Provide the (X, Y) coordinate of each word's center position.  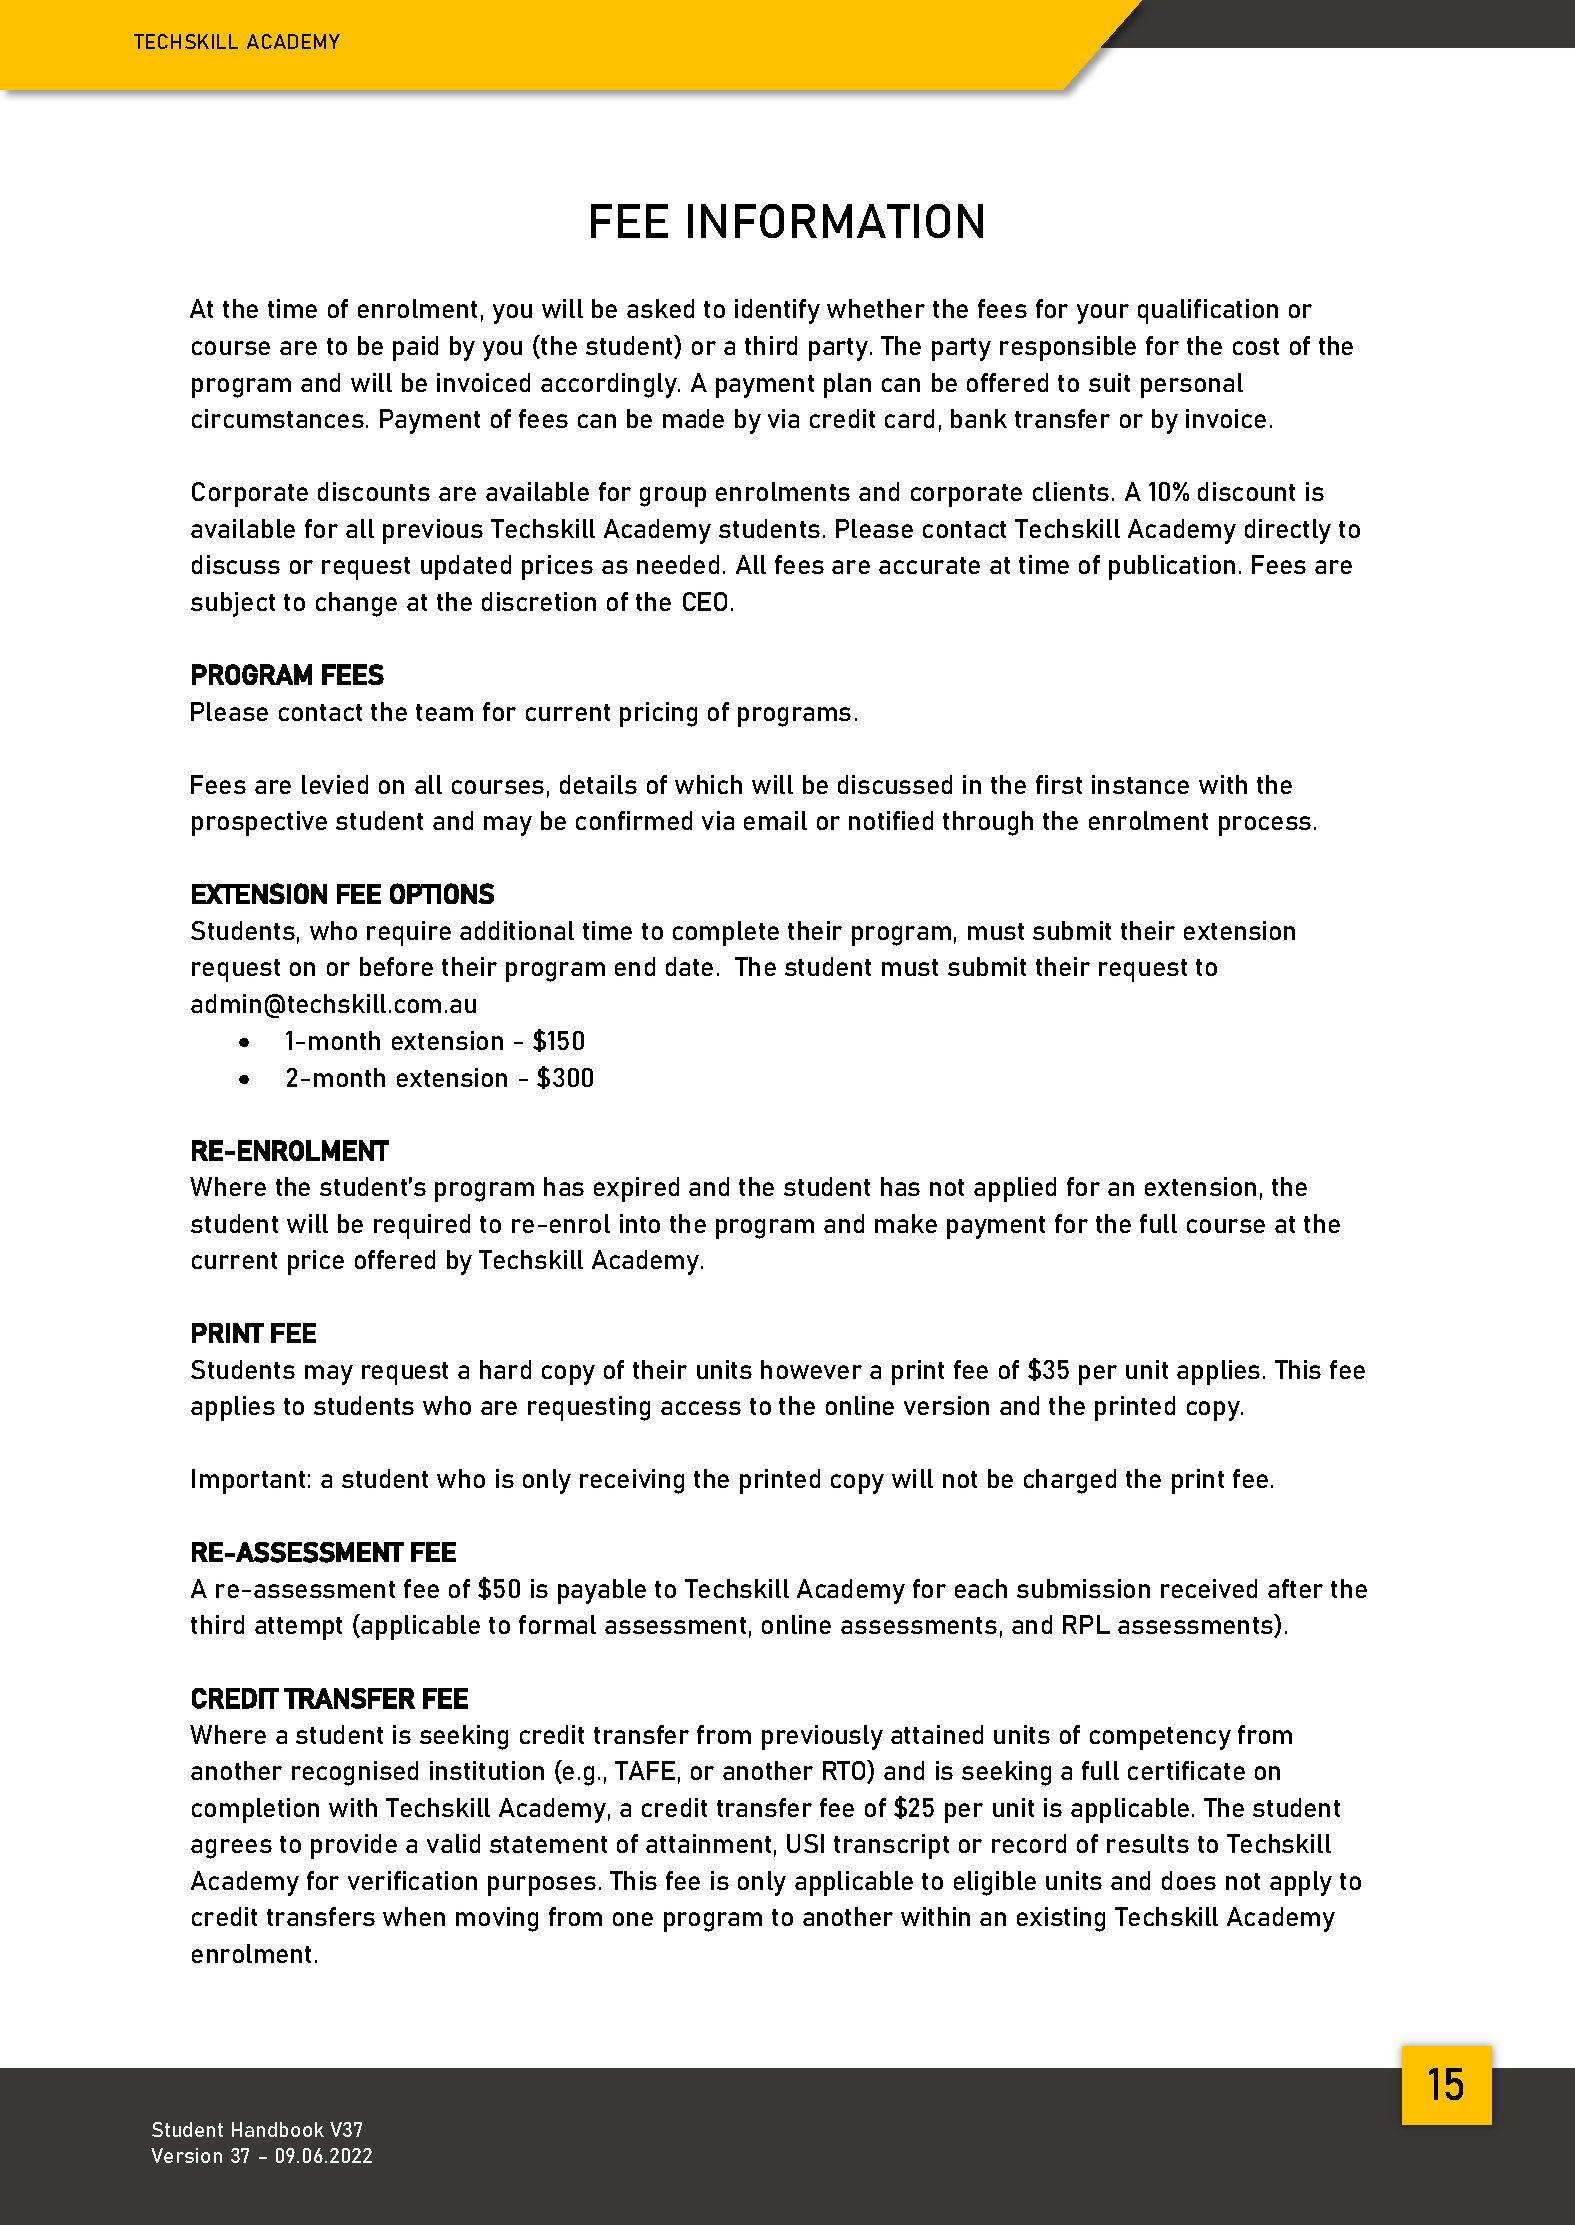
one (633, 1919)
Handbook (278, 2129)
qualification (1208, 311)
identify (777, 311)
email (775, 820)
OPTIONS (442, 893)
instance (1140, 784)
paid (415, 348)
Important (248, 1481)
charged (1070, 1481)
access (701, 1408)
